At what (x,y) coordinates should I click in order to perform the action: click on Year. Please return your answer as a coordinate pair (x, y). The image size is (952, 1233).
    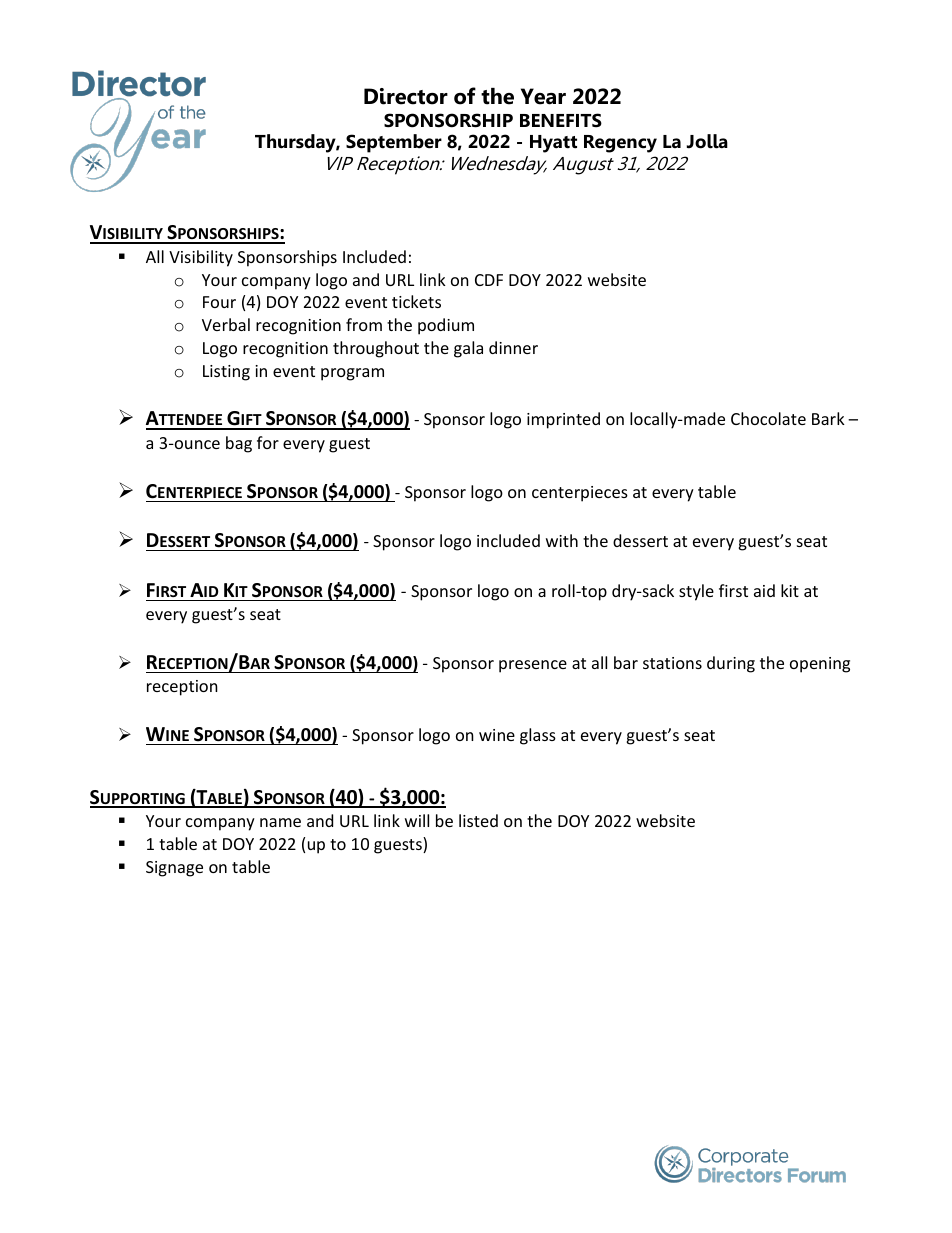
    Looking at the image, I should click on (543, 96).
